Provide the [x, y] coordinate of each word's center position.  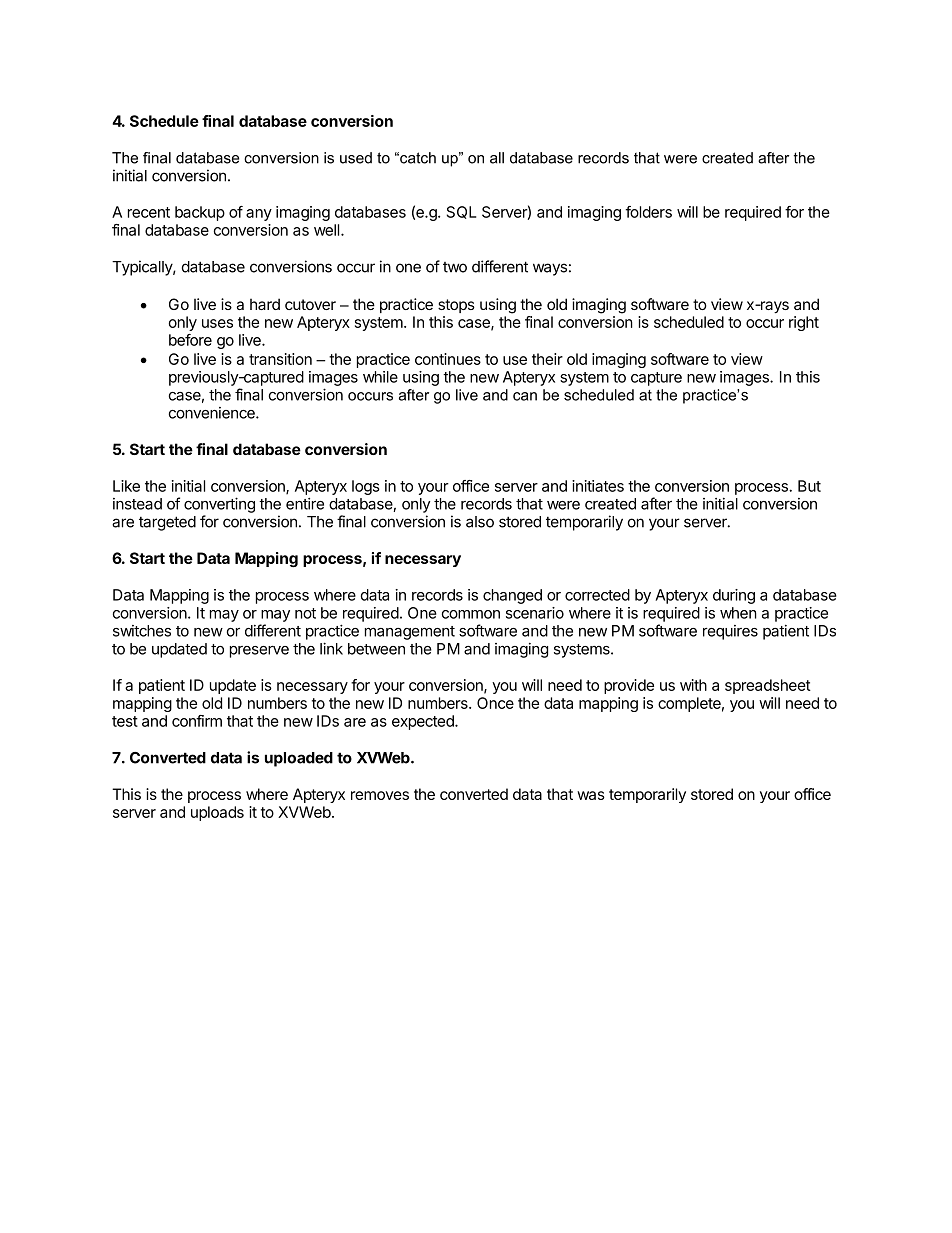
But [809, 486]
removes [380, 795]
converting [219, 505]
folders [649, 212]
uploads [217, 813]
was [591, 795]
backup [200, 213]
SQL [461, 212]
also [480, 522]
